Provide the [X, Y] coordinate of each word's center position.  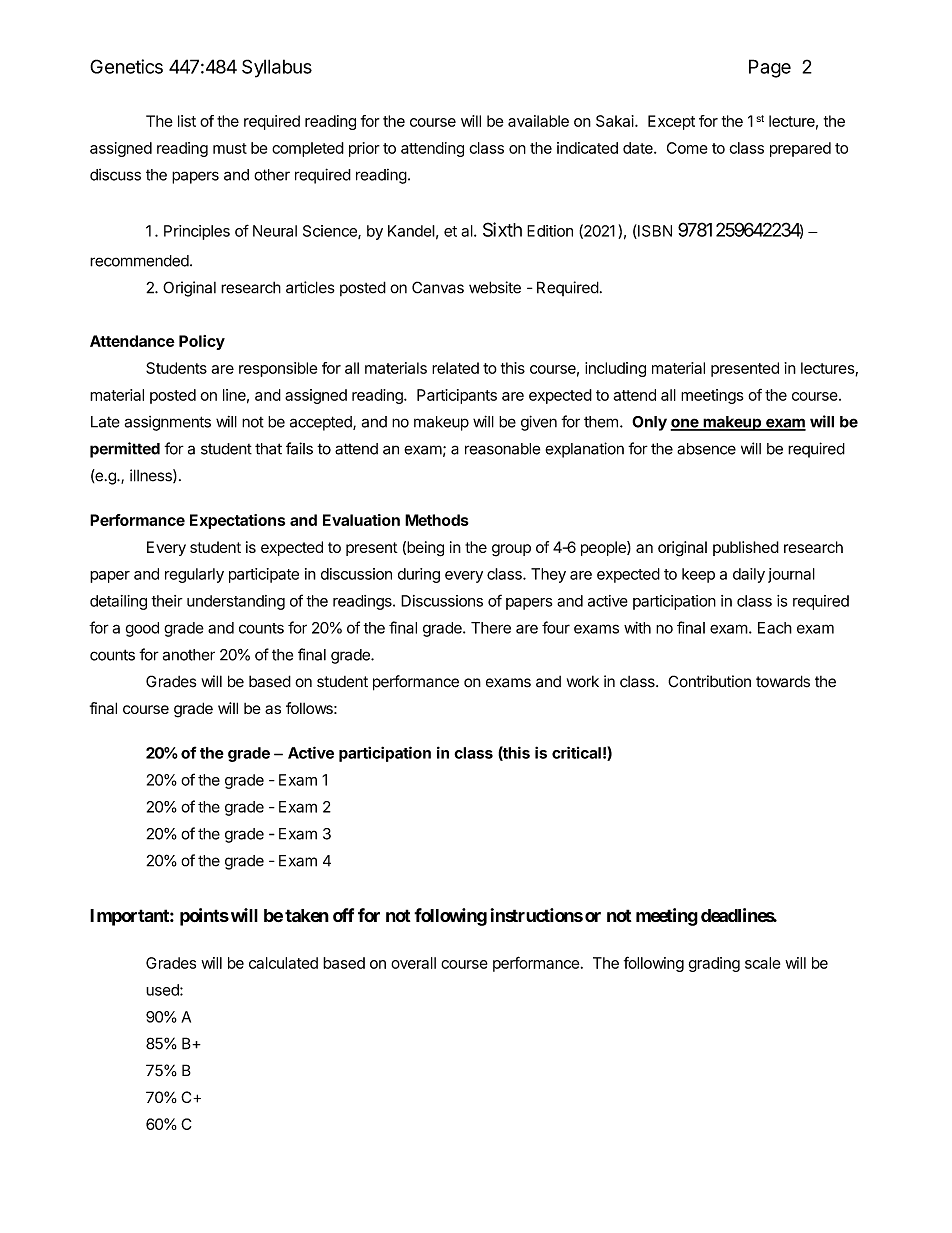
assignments [168, 423]
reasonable [502, 449]
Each [775, 628]
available [538, 121]
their [167, 601]
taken [307, 915]
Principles [197, 232]
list [187, 121]
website [495, 287]
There [491, 628]
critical [576, 752]
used [163, 990]
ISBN [654, 231]
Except [671, 122]
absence [706, 449]
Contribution [709, 681]
